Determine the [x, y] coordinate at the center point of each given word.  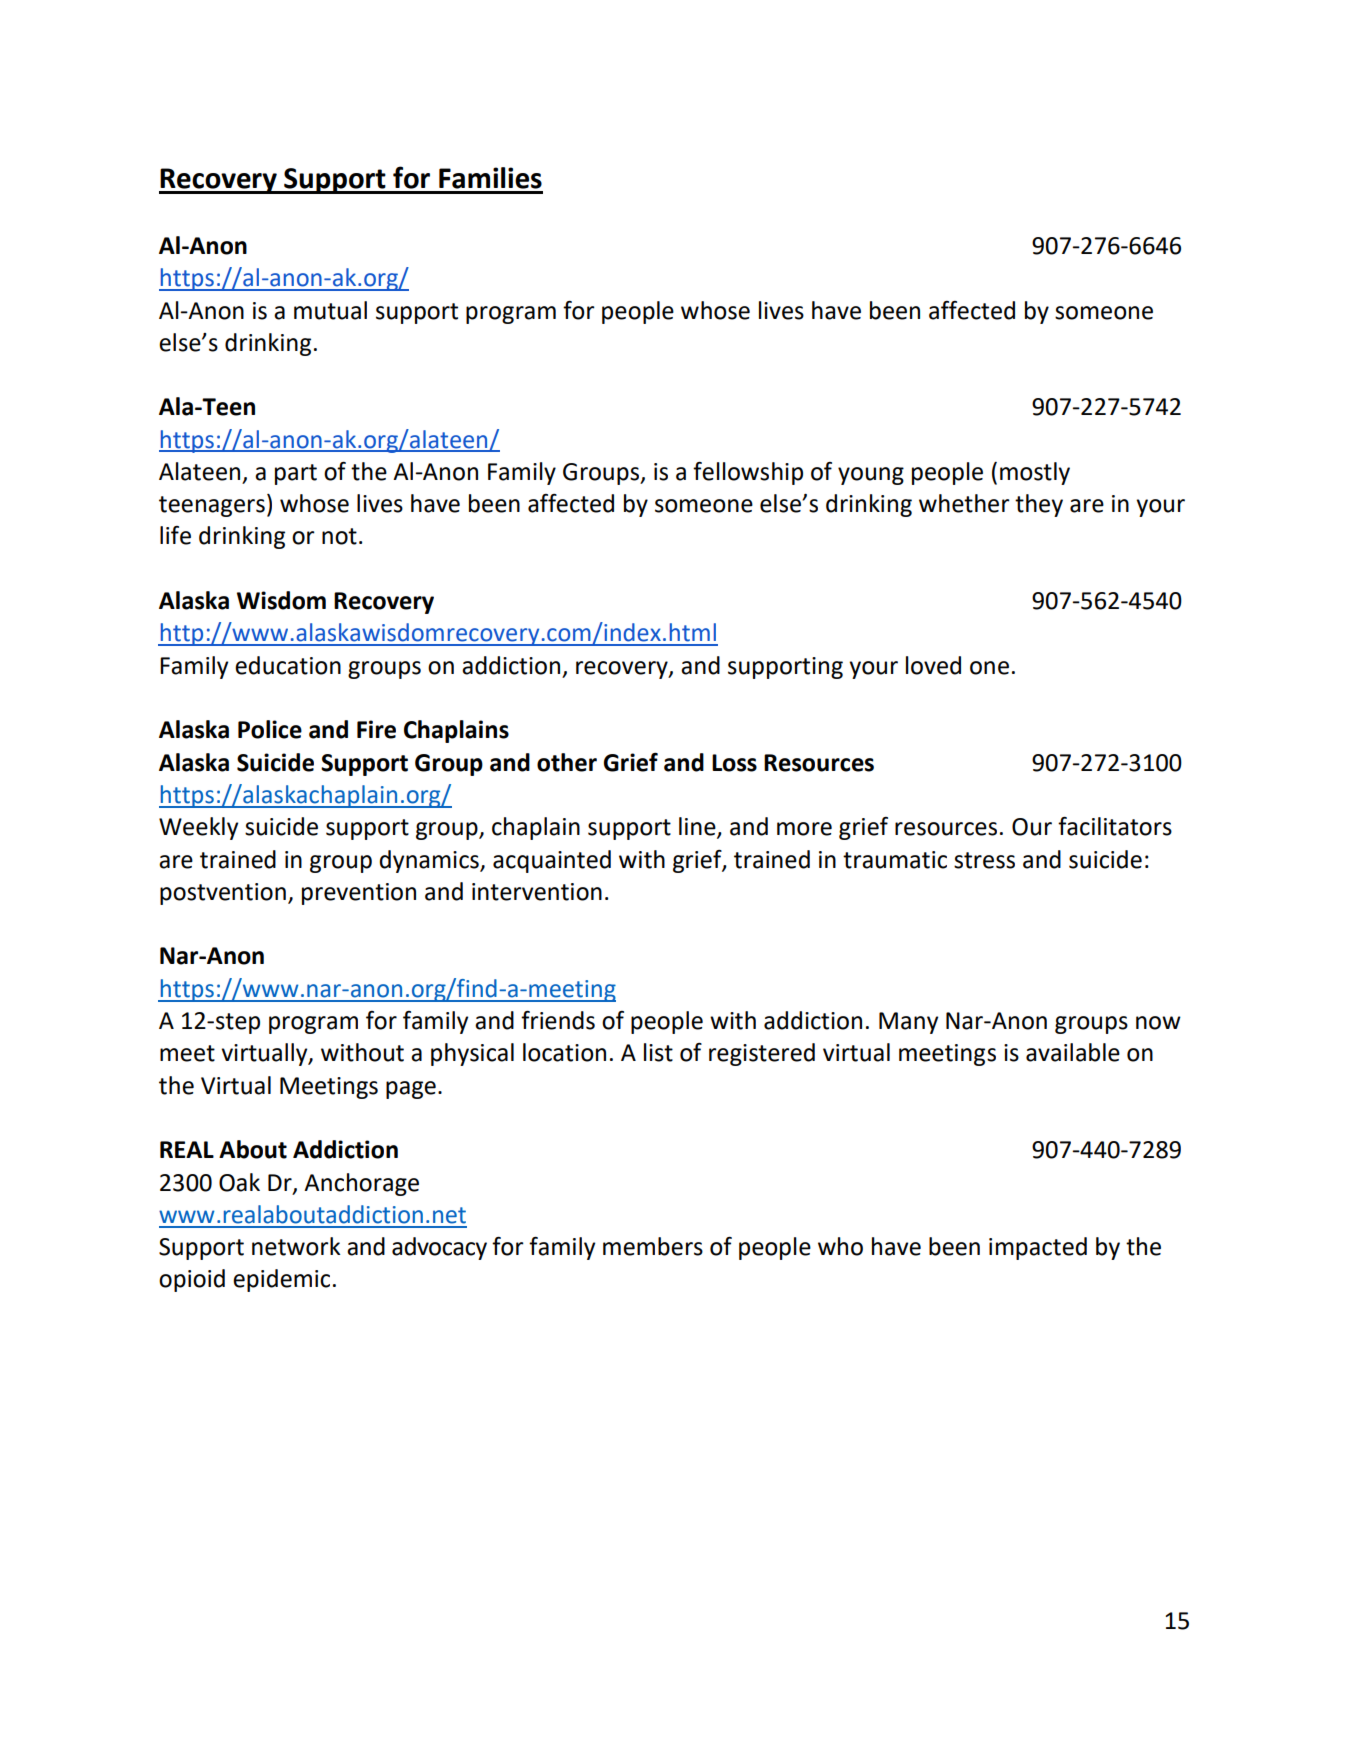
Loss [734, 763]
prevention [359, 894]
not [339, 536]
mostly [1035, 473]
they [1039, 505]
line [698, 827]
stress [984, 860]
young [871, 476]
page [411, 1090]
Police [270, 729]
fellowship [748, 473]
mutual [330, 310]
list [658, 1052]
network [296, 1246]
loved [933, 665]
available [1073, 1052]
